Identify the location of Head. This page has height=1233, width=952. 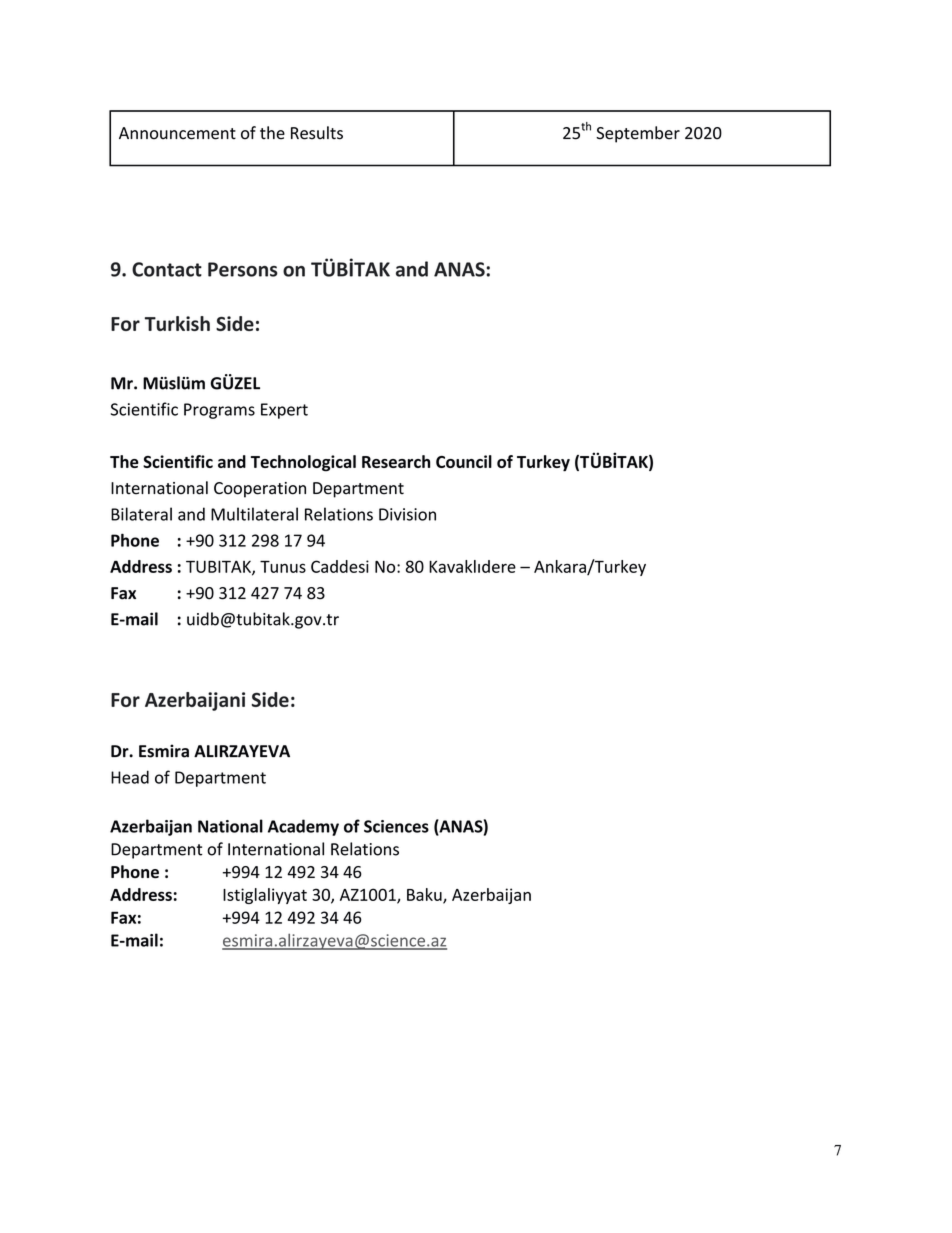
(130, 777).
